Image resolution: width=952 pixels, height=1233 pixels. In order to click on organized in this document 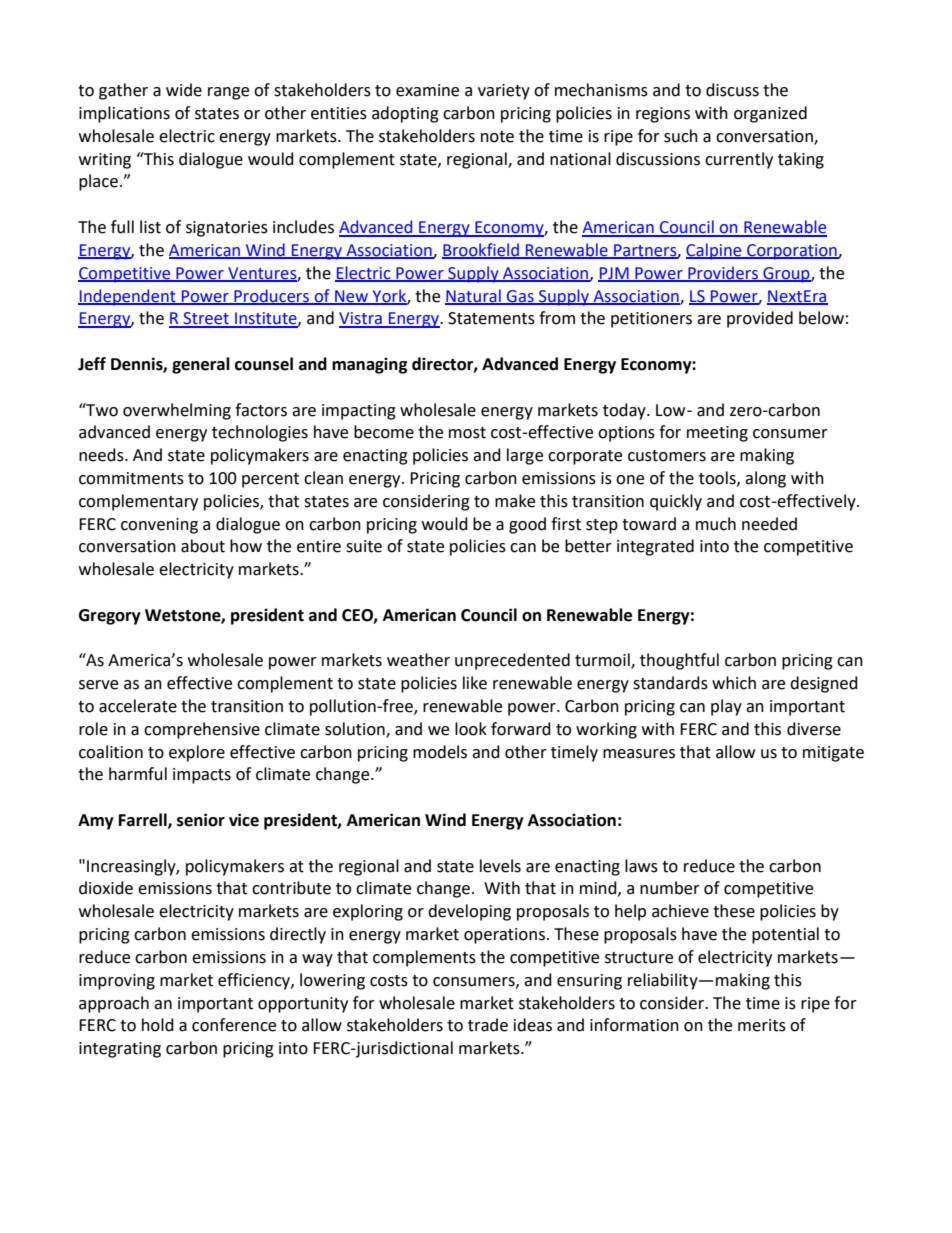, I will do `click(770, 114)`.
